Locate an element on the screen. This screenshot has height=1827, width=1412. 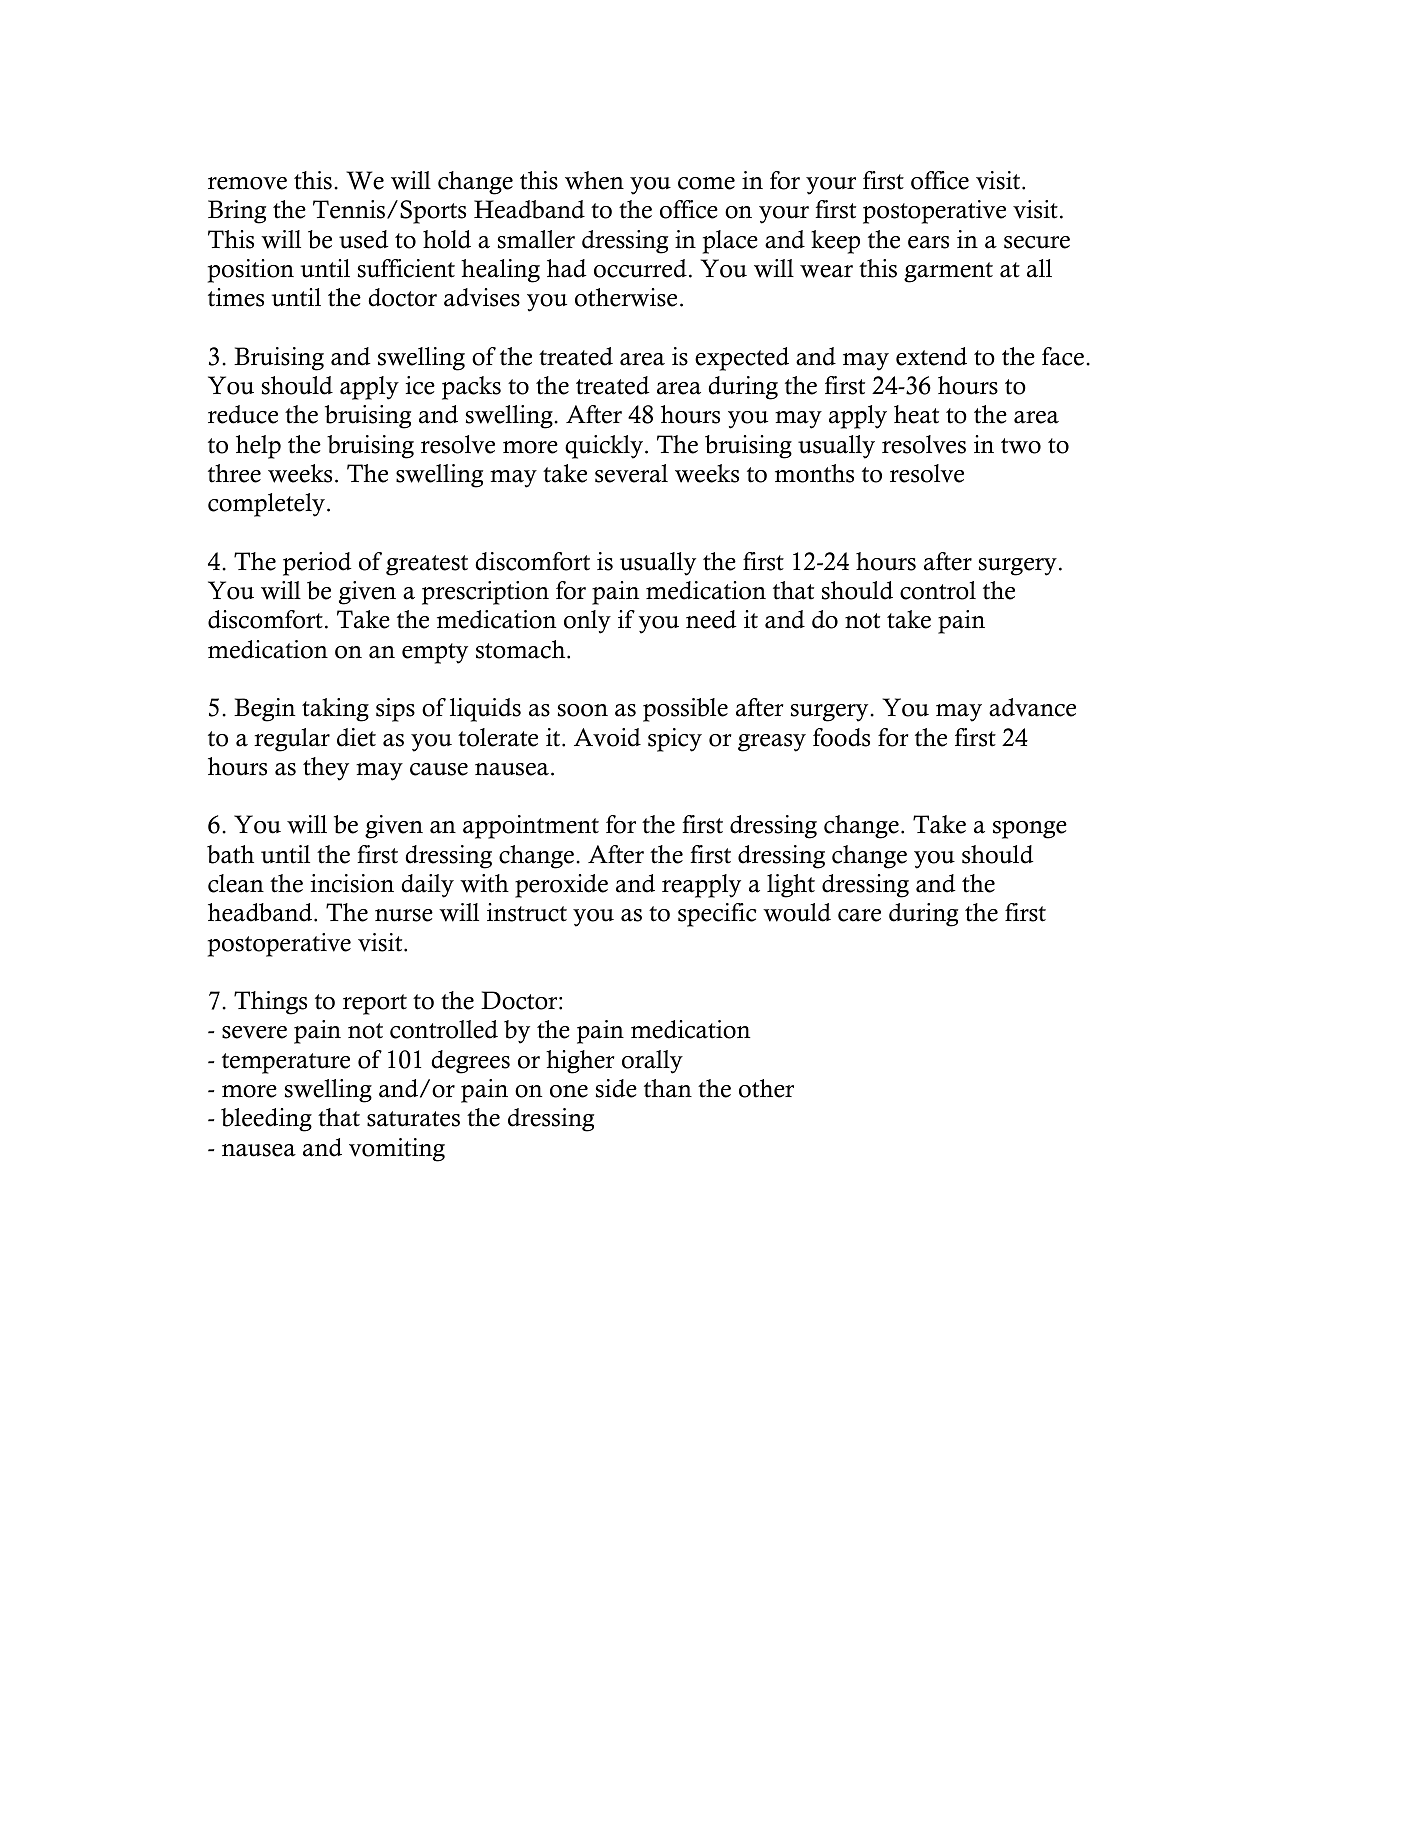
than is located at coordinates (668, 1088).
